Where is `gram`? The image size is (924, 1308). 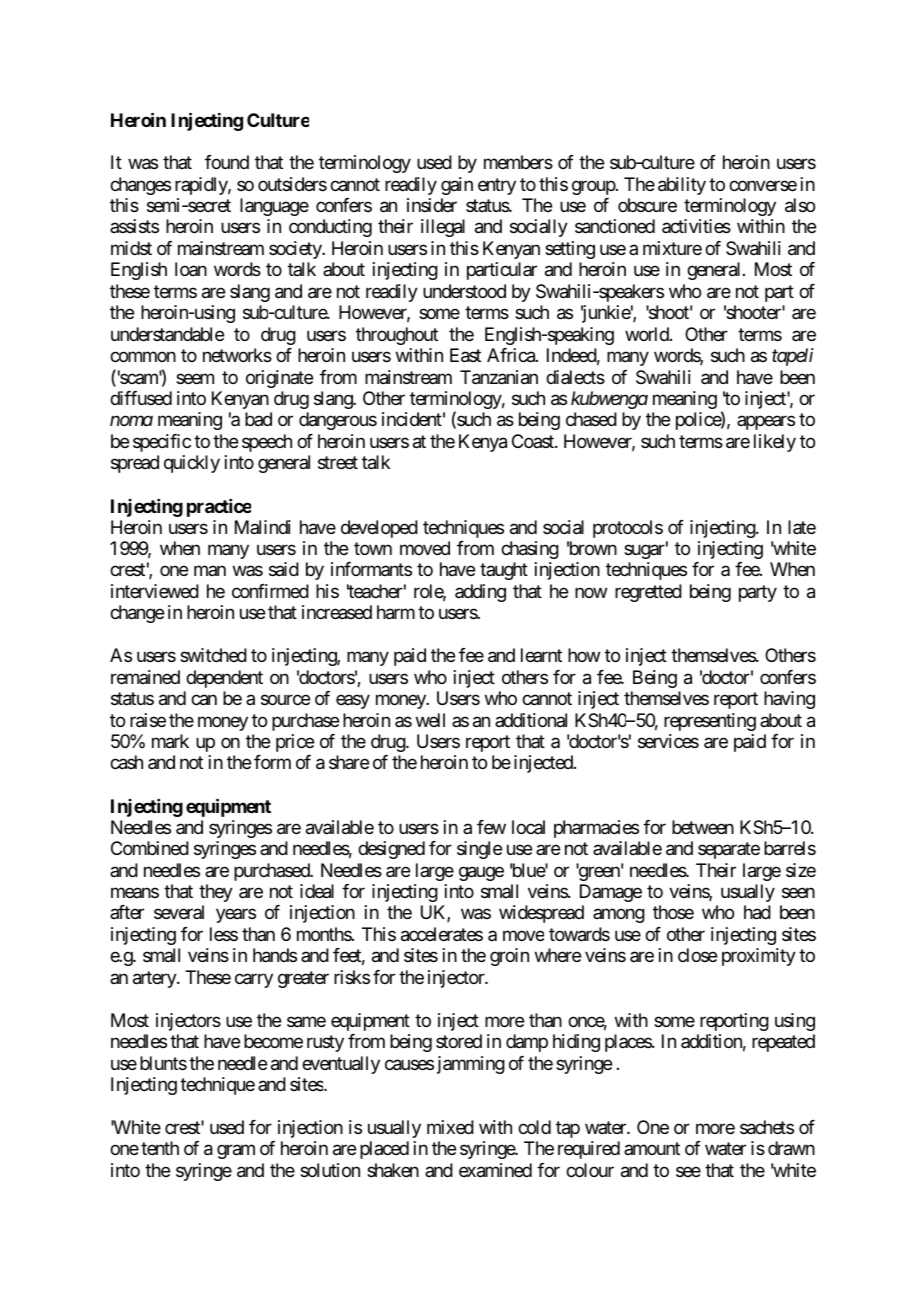 gram is located at coordinates (236, 1152).
